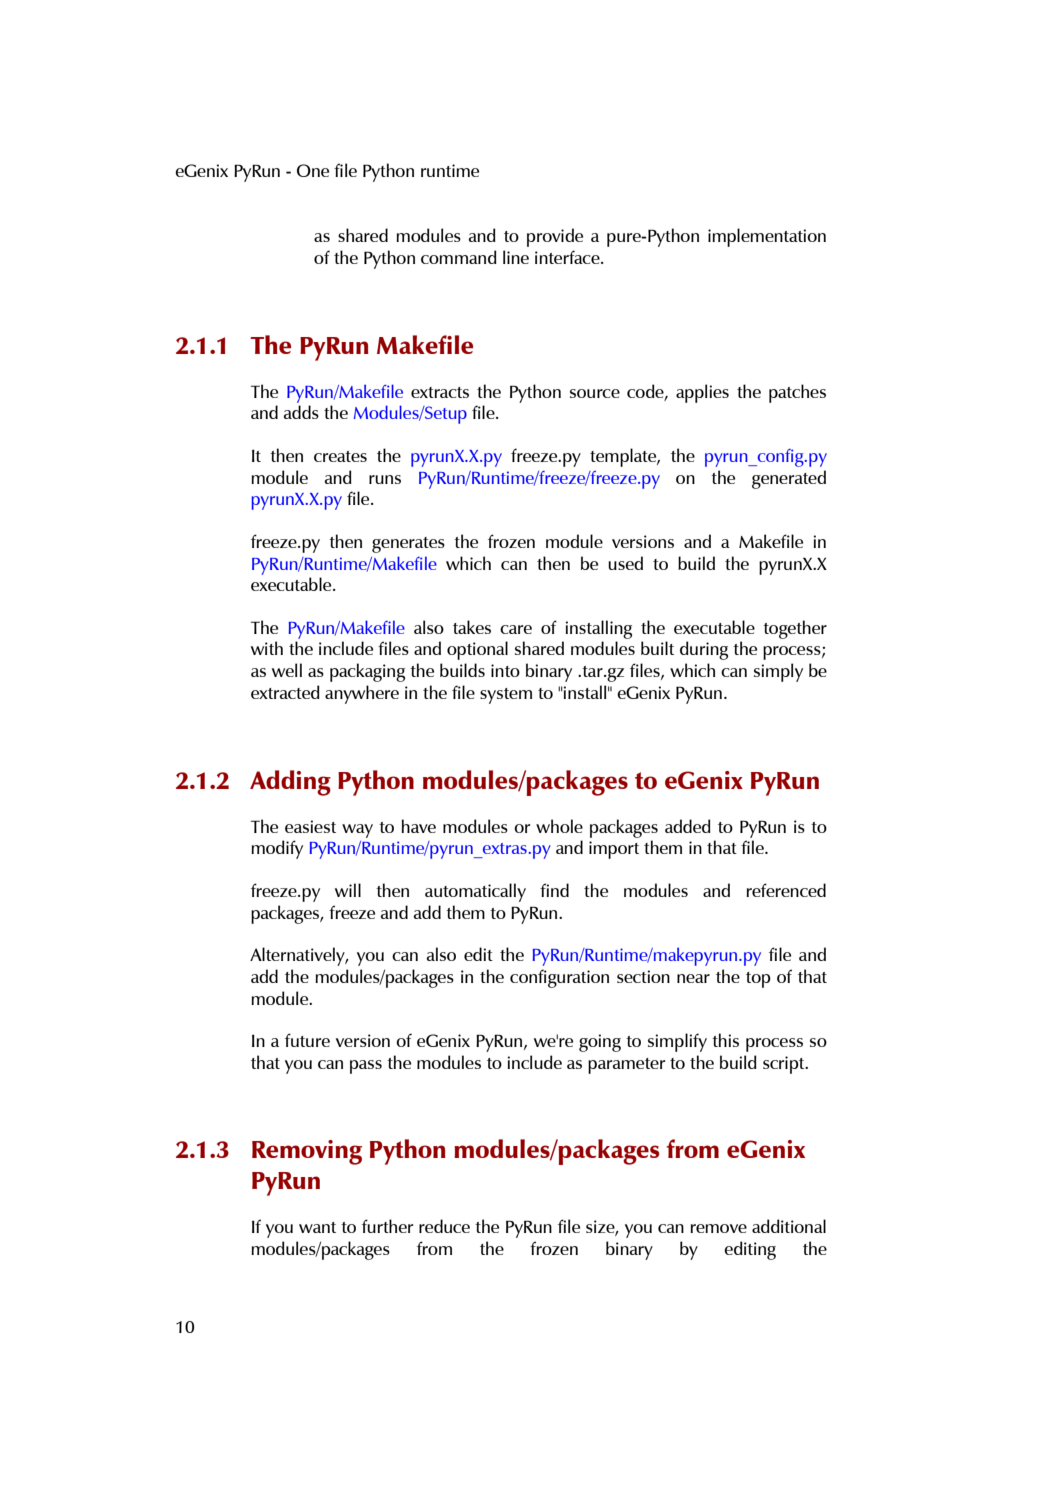 Image resolution: width=1052 pixels, height=1488 pixels. What do you see at coordinates (313, 170) in the screenshot?
I see `One` at bounding box center [313, 170].
